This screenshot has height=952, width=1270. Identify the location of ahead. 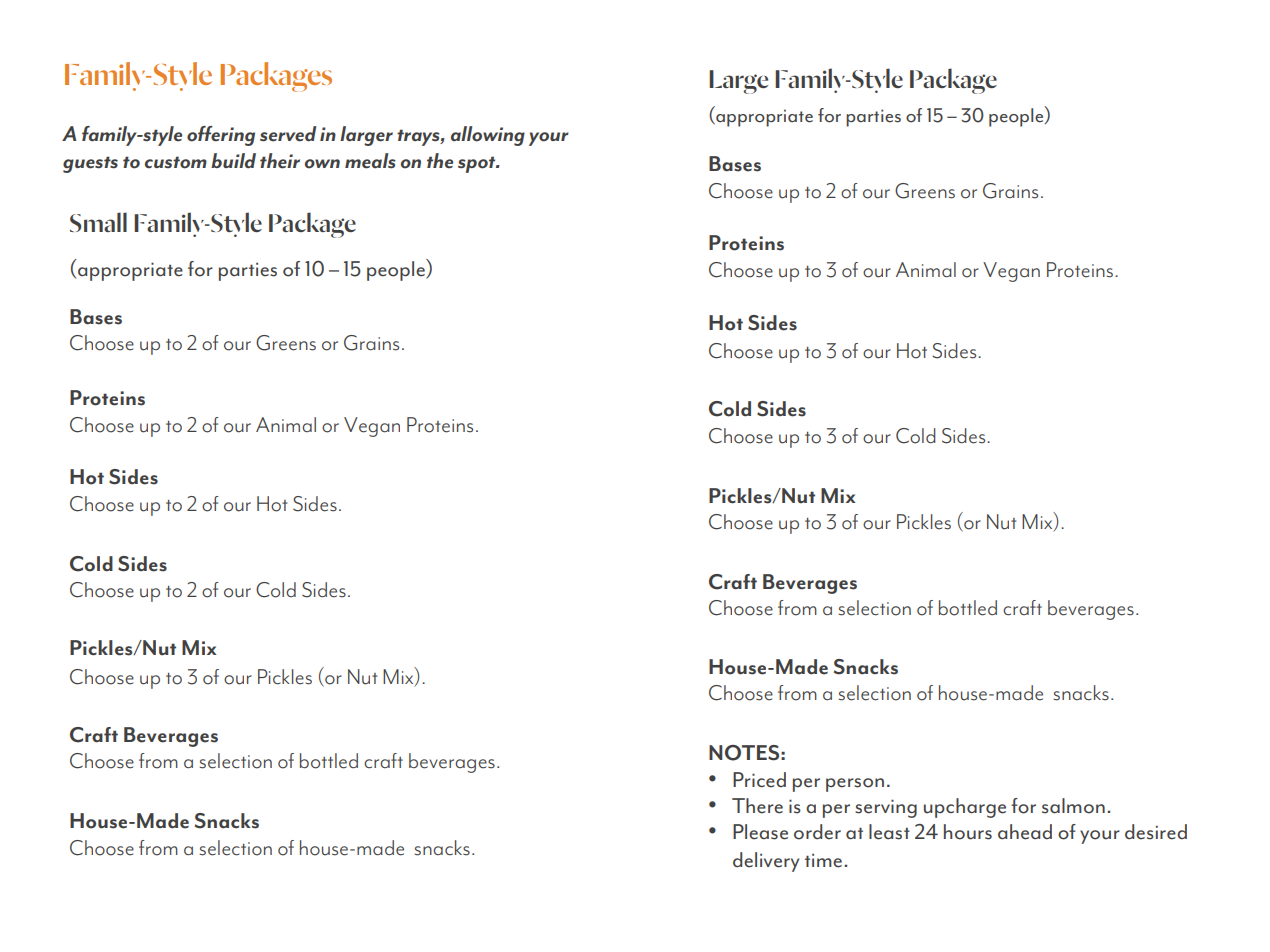
(1025, 832).
